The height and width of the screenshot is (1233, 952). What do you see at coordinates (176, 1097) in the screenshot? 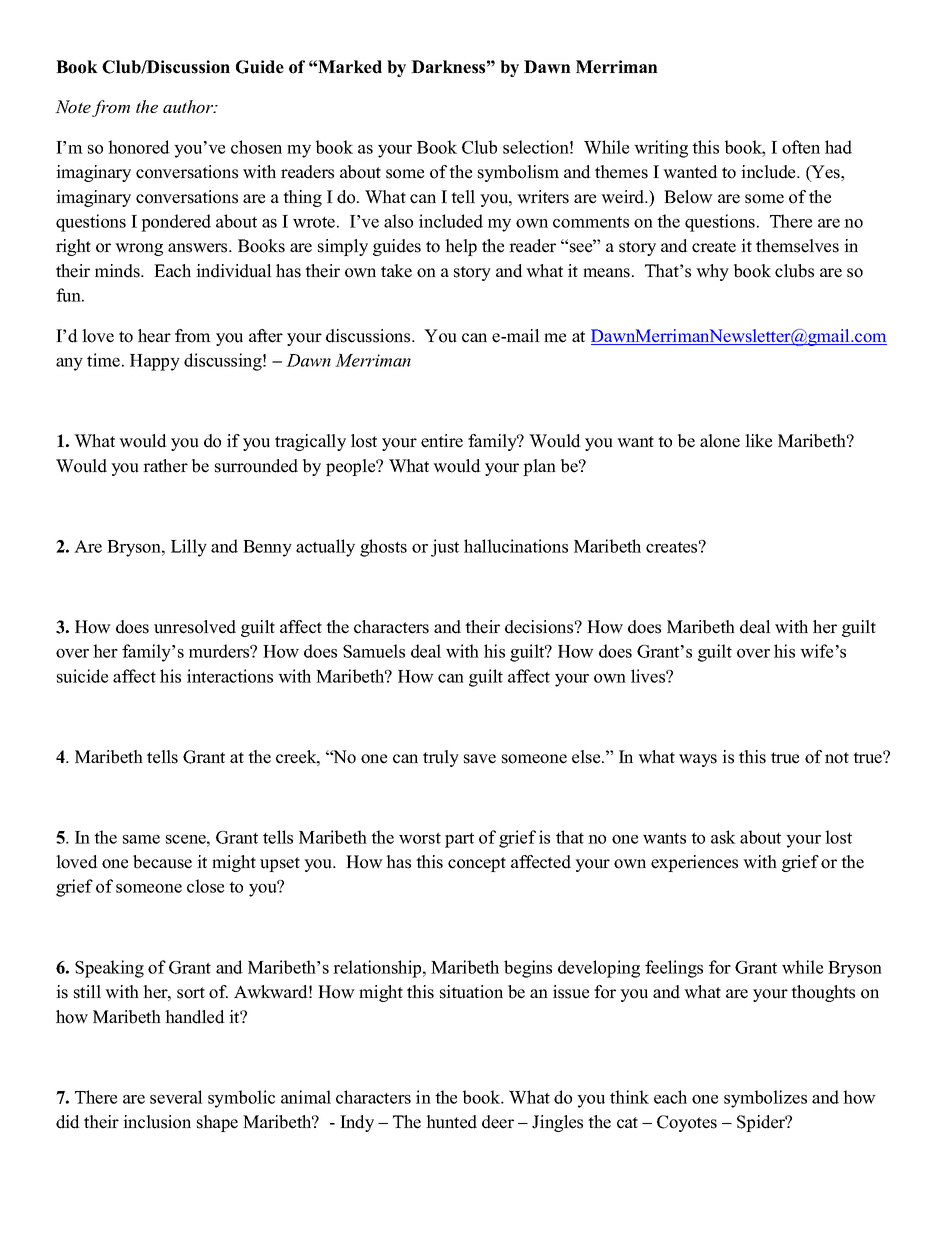
I see `several` at bounding box center [176, 1097].
